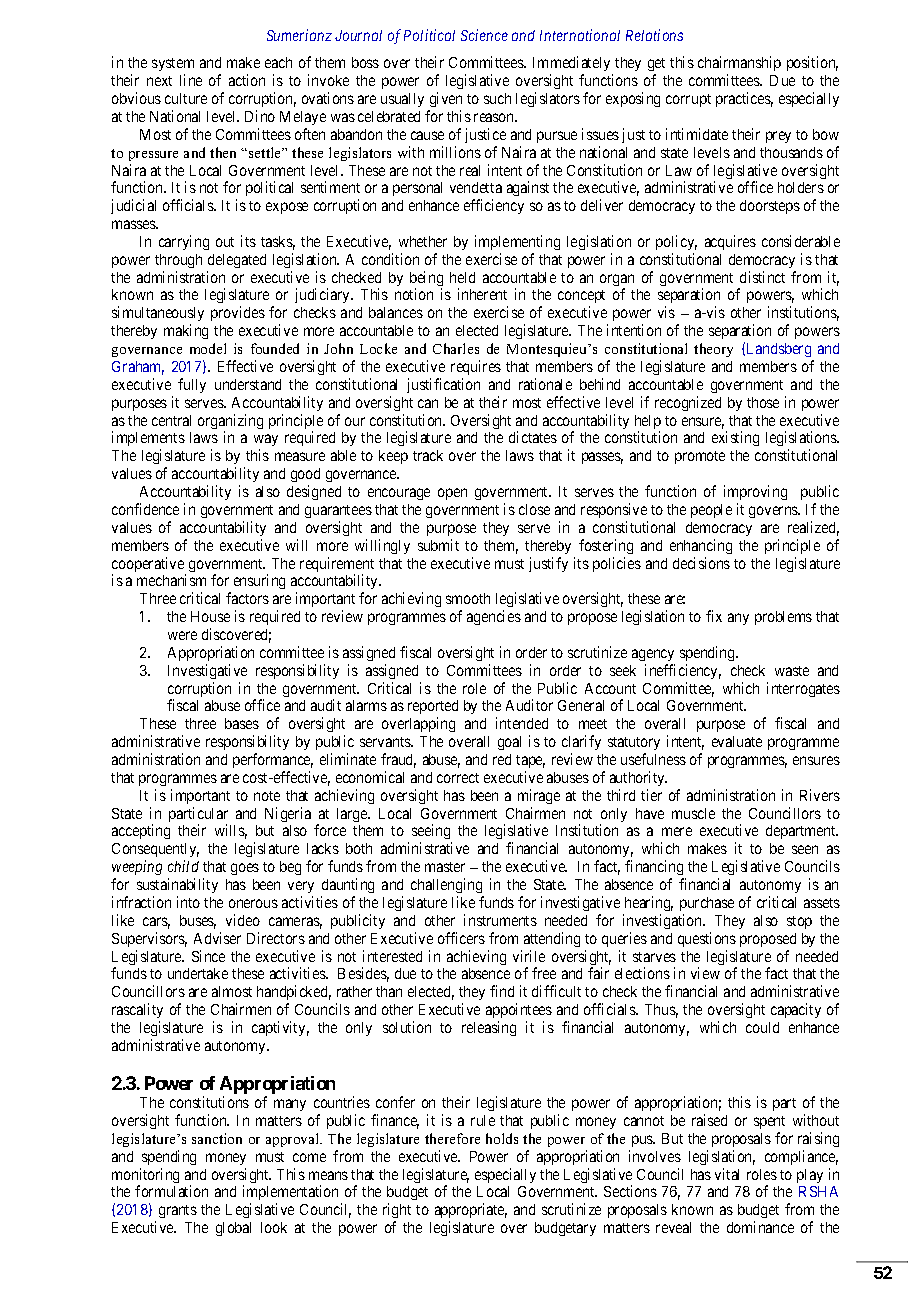  What do you see at coordinates (509, 743) in the screenshot?
I see `goal` at bounding box center [509, 743].
